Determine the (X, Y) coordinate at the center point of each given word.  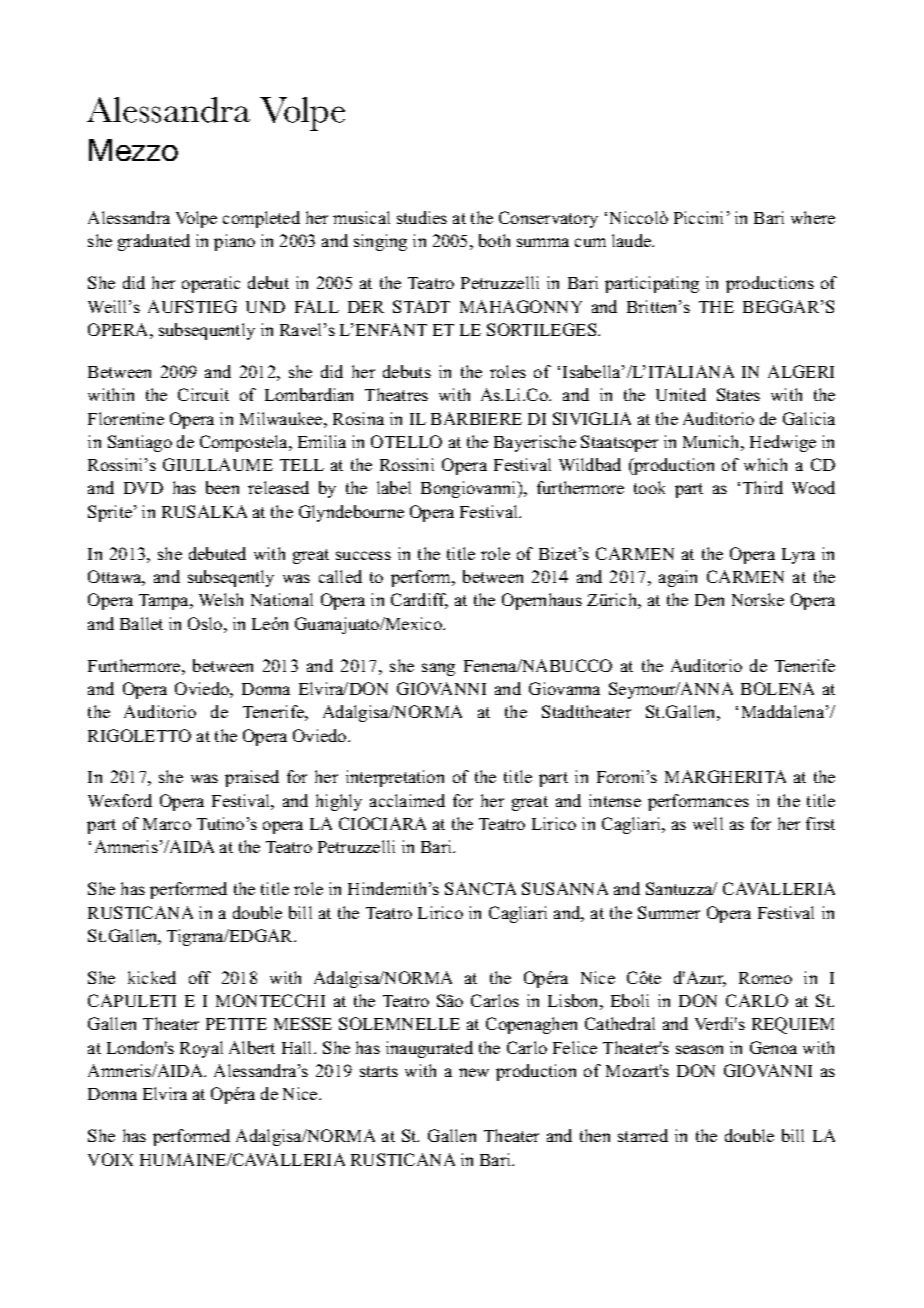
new (474, 1072)
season (699, 1049)
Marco (167, 824)
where (813, 217)
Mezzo (133, 150)
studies (422, 217)
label (394, 487)
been (222, 487)
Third (763, 487)
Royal (201, 1049)
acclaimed (407, 800)
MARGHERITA (725, 776)
